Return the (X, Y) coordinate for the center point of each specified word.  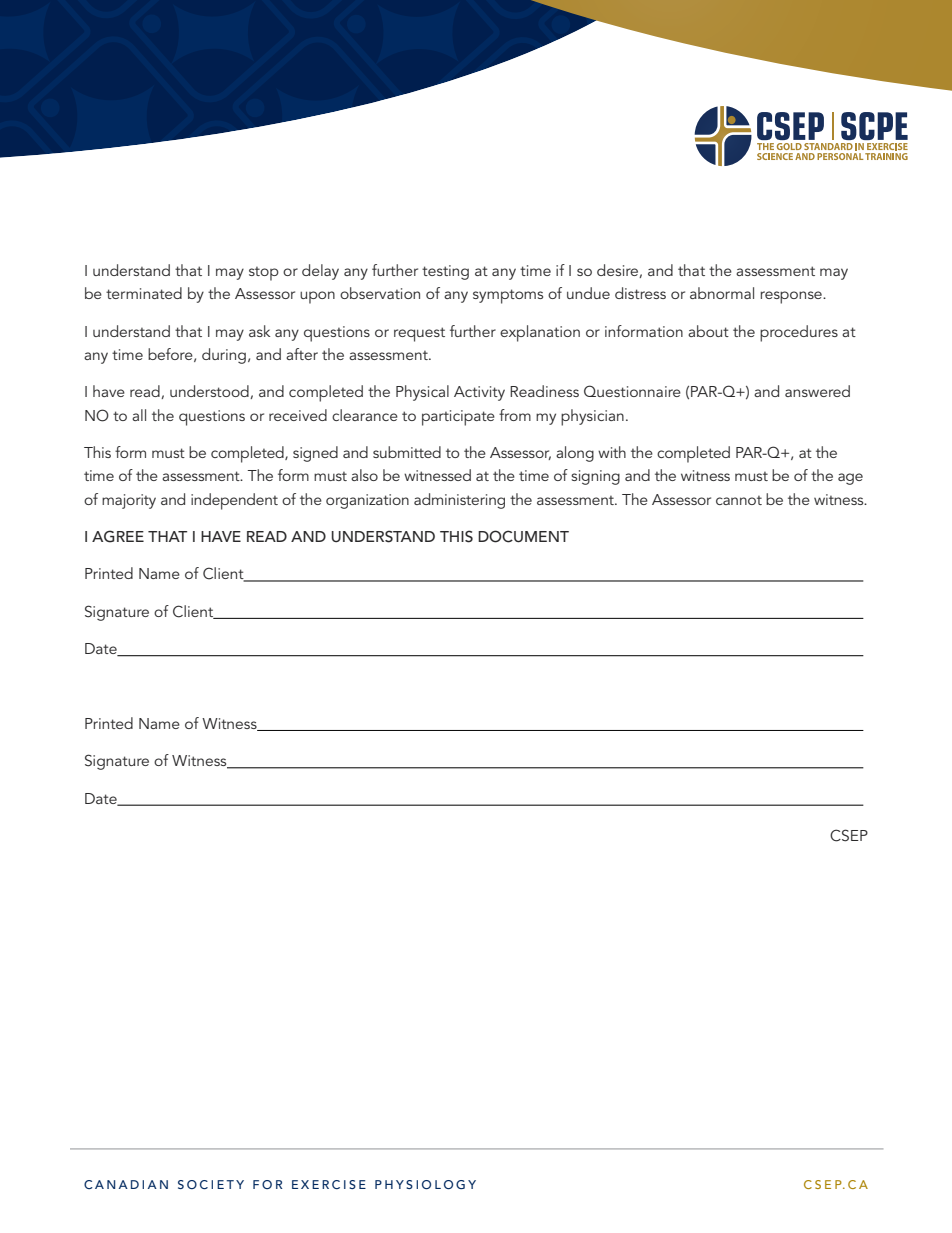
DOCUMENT (523, 536)
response (792, 297)
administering (459, 501)
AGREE (118, 536)
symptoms (508, 296)
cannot (739, 500)
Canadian (126, 1184)
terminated (144, 293)
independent (234, 501)
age (850, 479)
